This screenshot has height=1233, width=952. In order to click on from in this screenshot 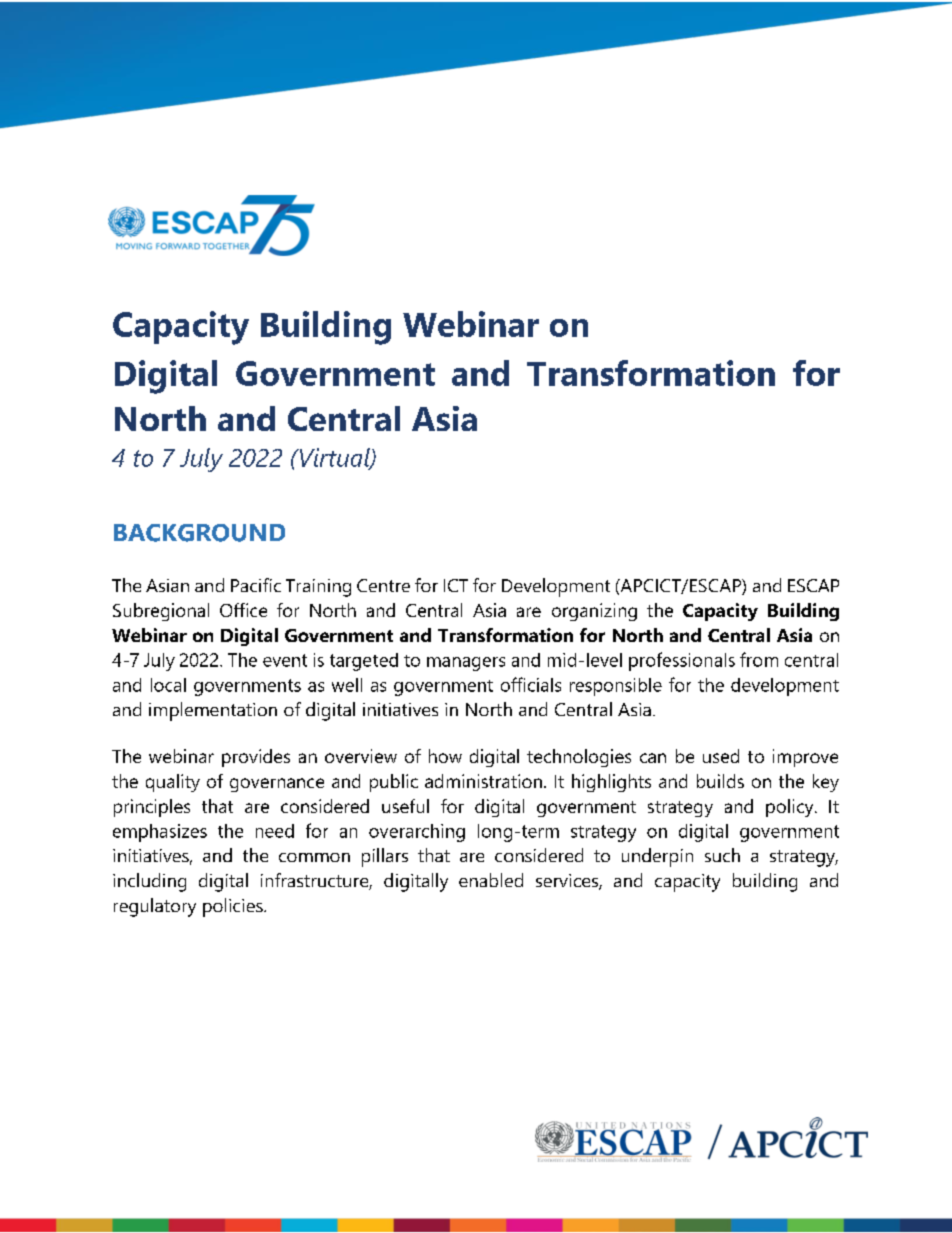, I will do `click(759, 659)`.
